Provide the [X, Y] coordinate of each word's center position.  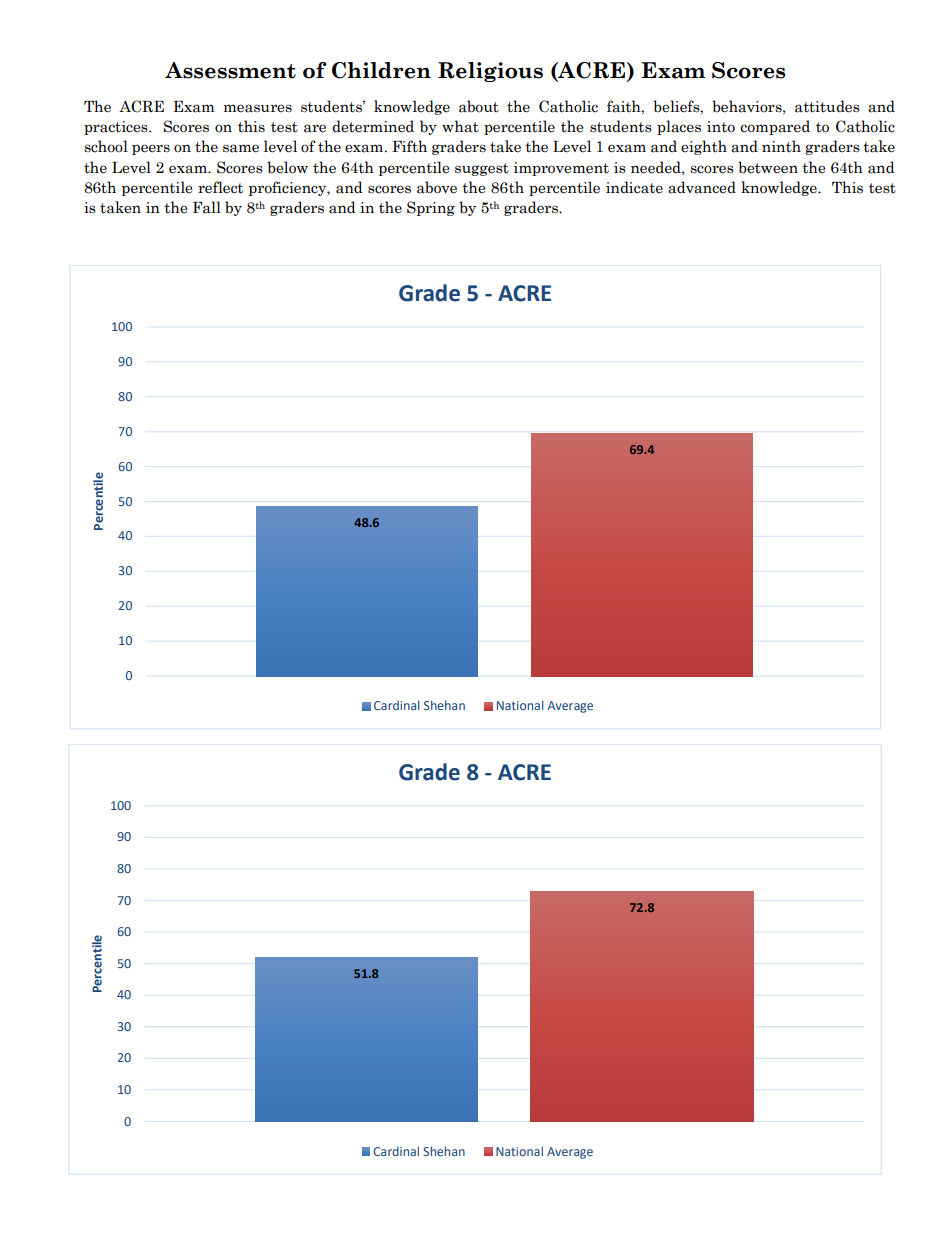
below [287, 167]
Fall [207, 207]
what [460, 126]
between [768, 167]
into [721, 127]
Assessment [230, 70]
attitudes [827, 106]
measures [258, 108]
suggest [482, 169]
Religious [490, 72]
